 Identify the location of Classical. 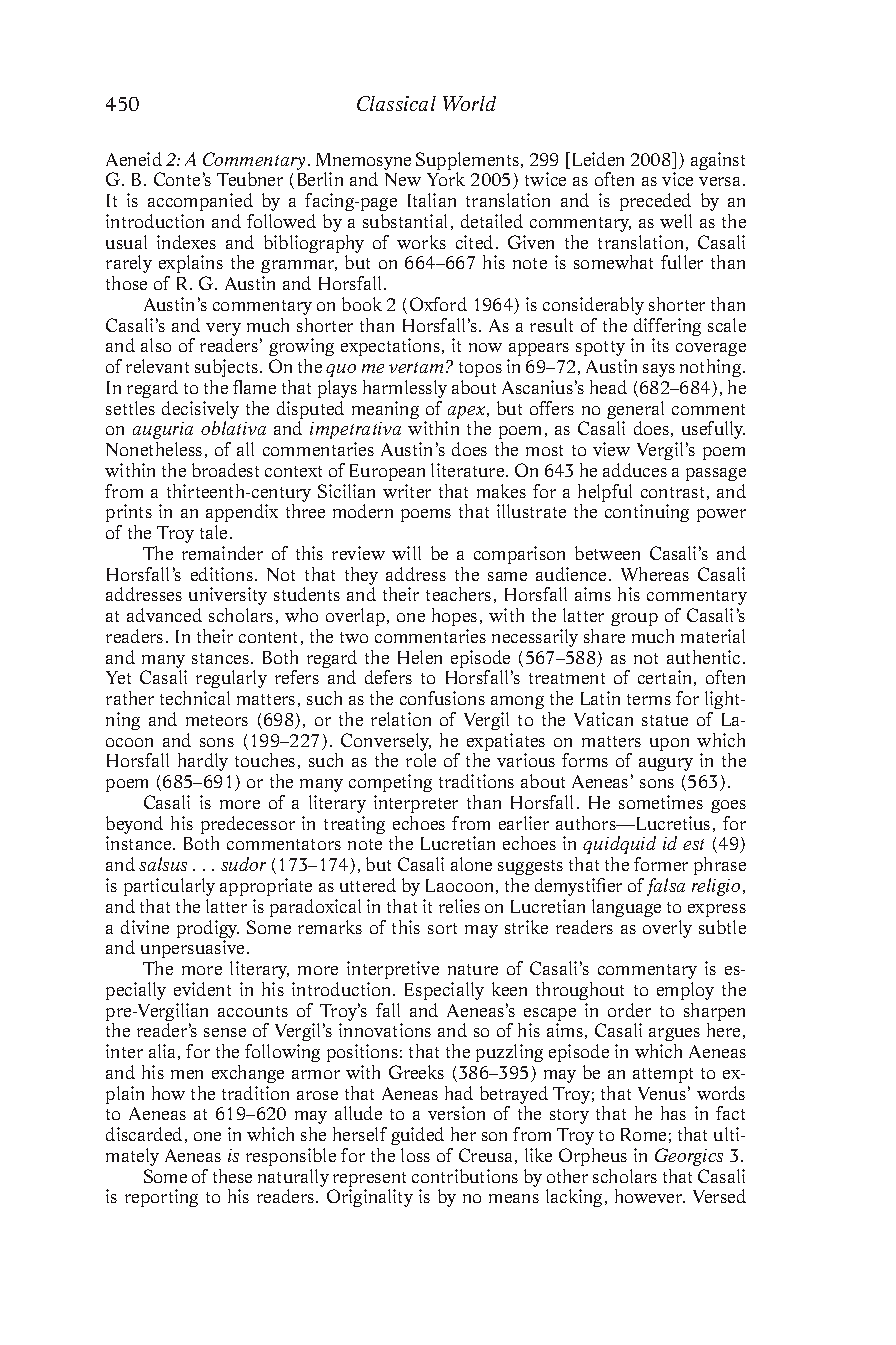
(396, 103).
